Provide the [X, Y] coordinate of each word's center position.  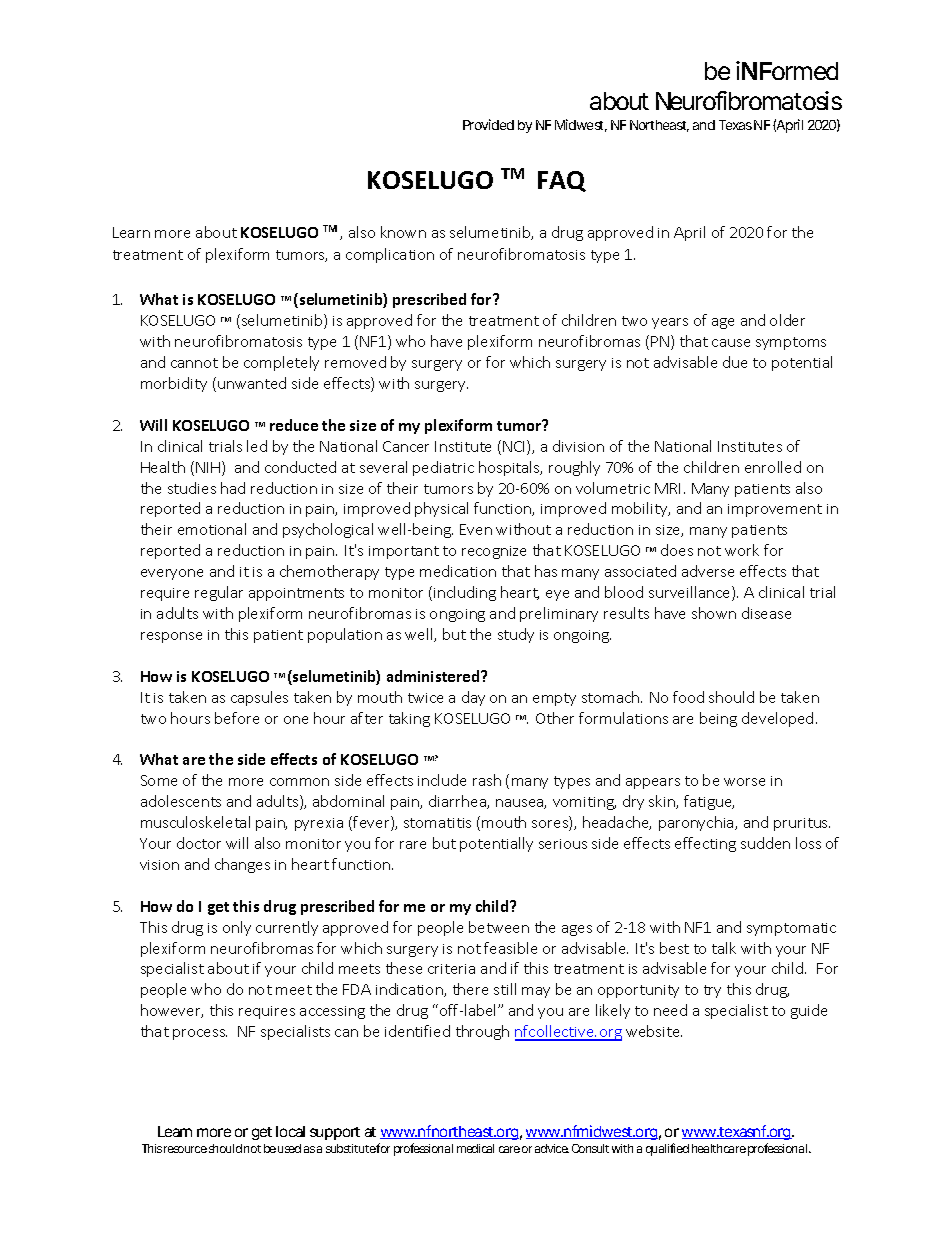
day [473, 698]
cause [731, 343]
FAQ [562, 181]
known [403, 232]
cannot [194, 363]
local [290, 1131]
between [499, 927]
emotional [212, 529]
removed [355, 362]
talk [724, 948]
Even [476, 529]
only [237, 928]
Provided [488, 124]
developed [777, 719]
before [237, 718]
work [742, 550]
